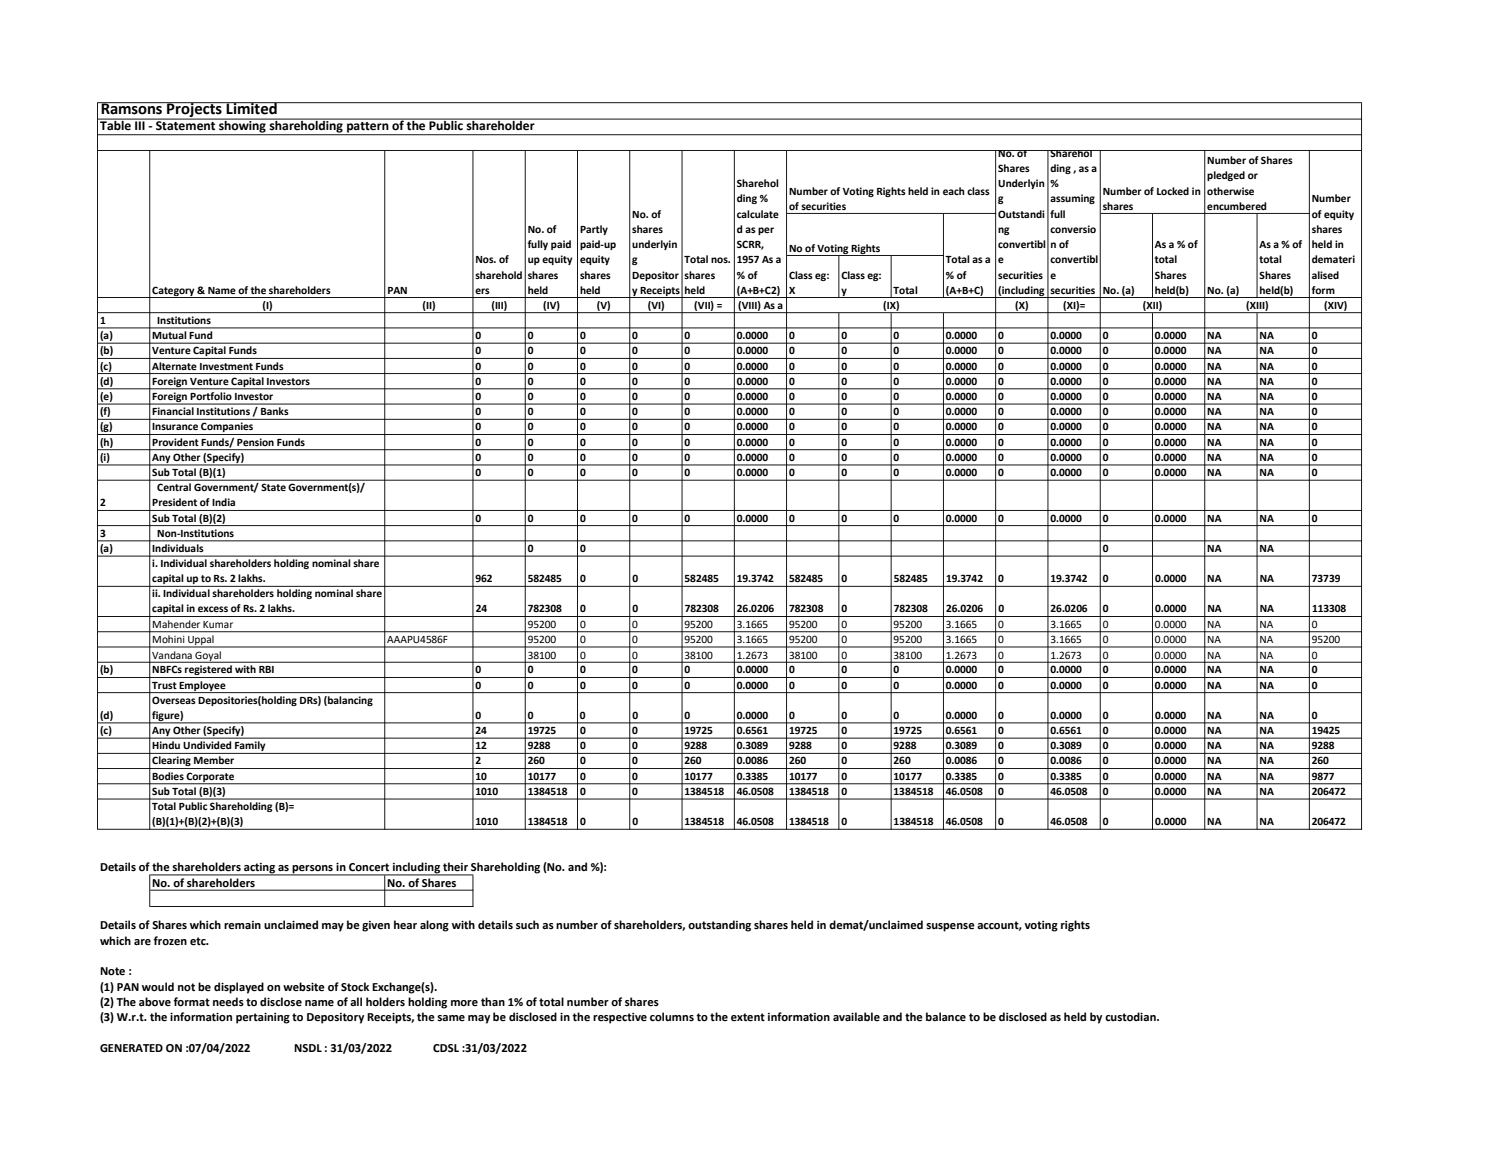 Image resolution: width=1500 pixels, height=1159 pixels. What do you see at coordinates (242, 127) in the page?
I see `showing` at bounding box center [242, 127].
